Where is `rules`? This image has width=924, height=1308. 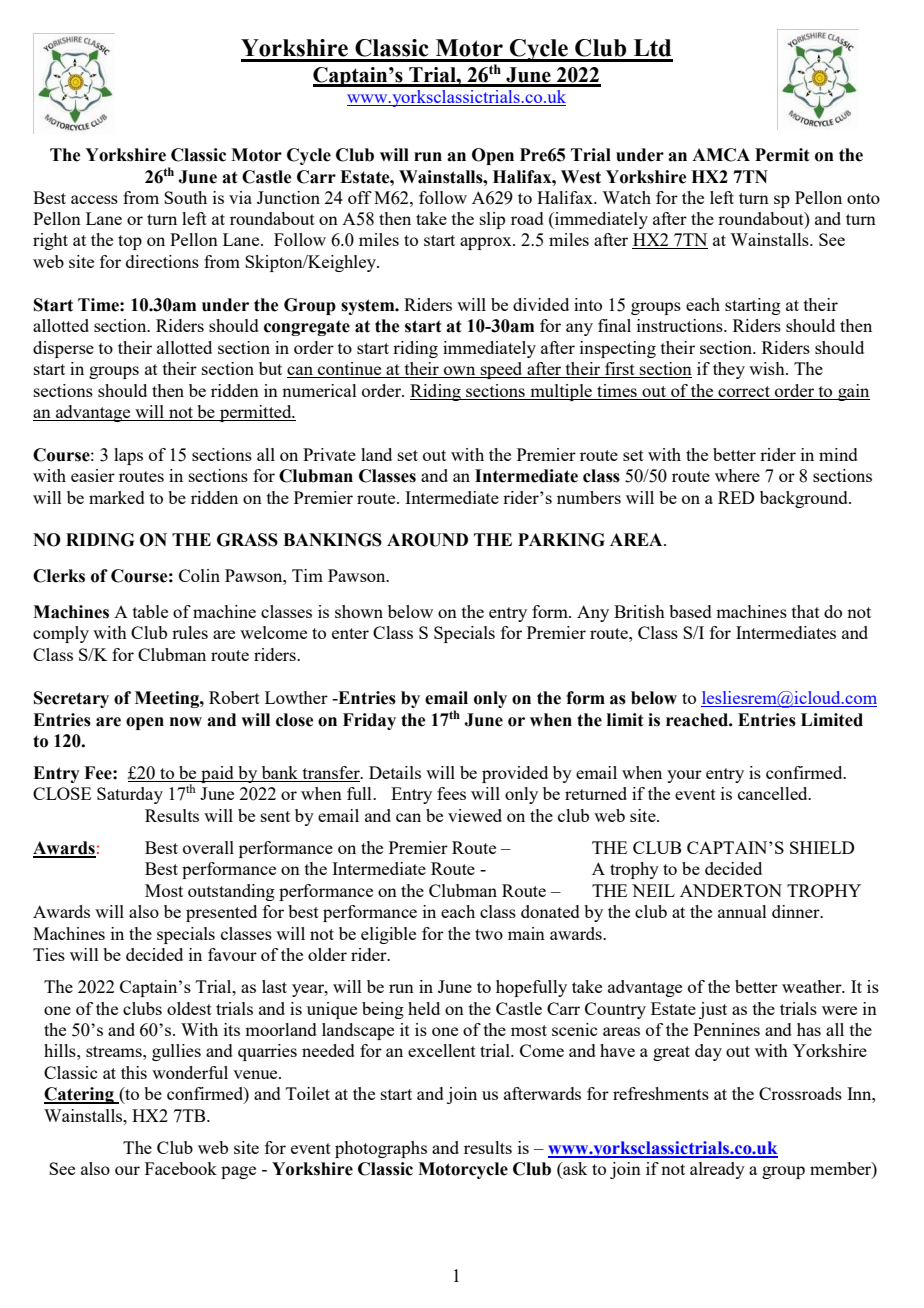 rules is located at coordinates (190, 632).
